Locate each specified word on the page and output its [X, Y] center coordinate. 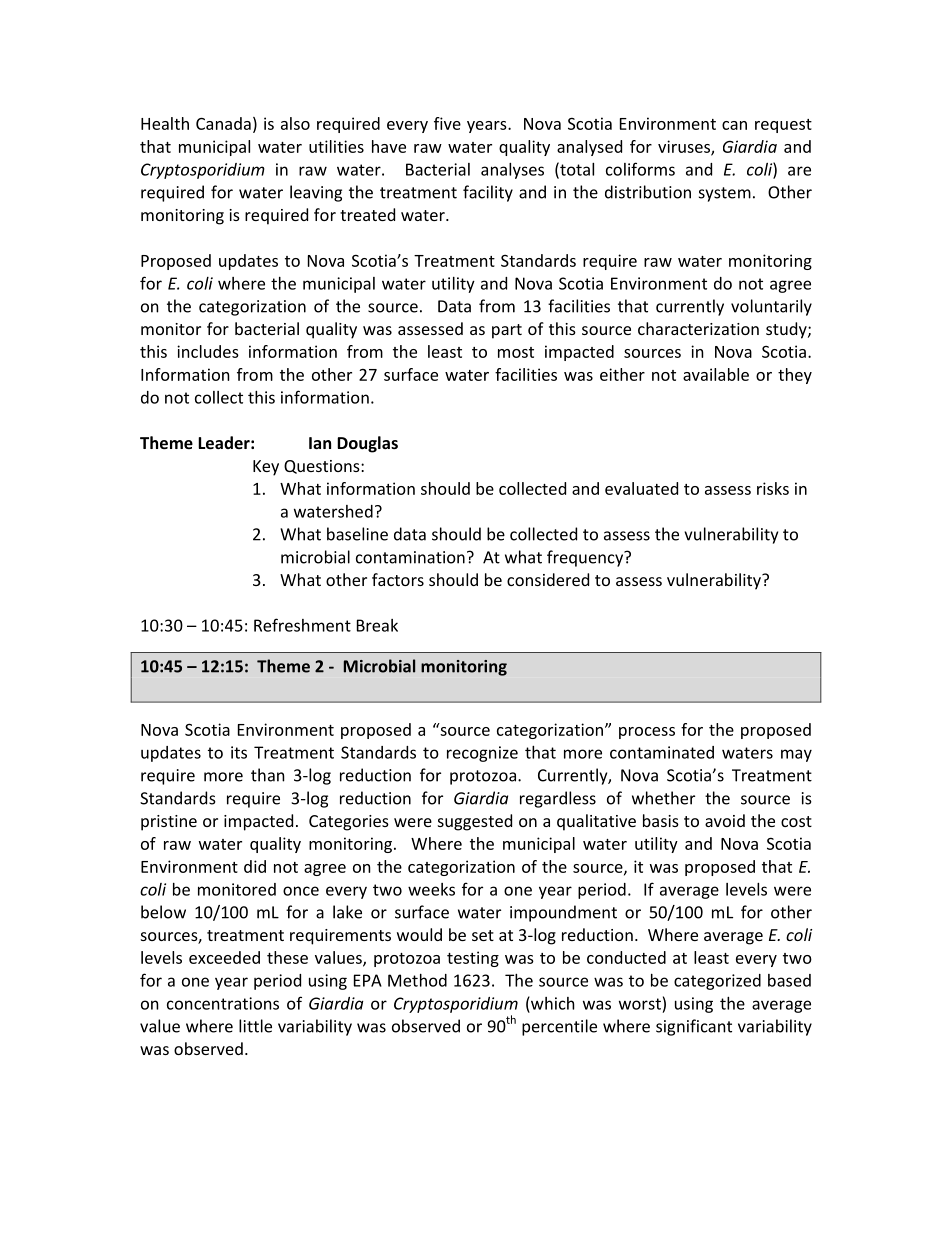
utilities [336, 146]
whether [663, 798]
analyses [512, 171]
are [799, 171]
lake [347, 912]
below [163, 912]
